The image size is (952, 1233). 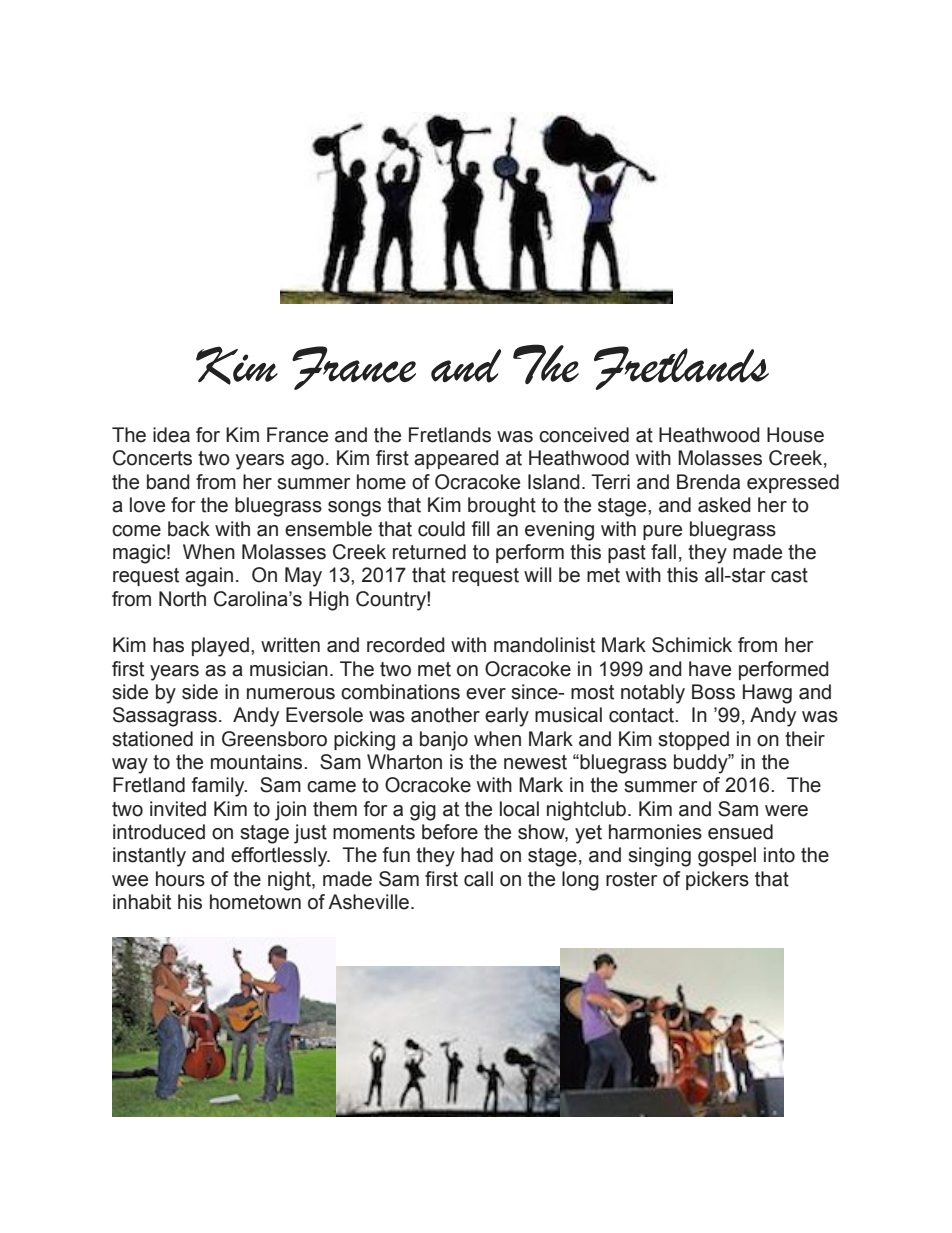 I want to click on appeared, so click(x=456, y=459).
